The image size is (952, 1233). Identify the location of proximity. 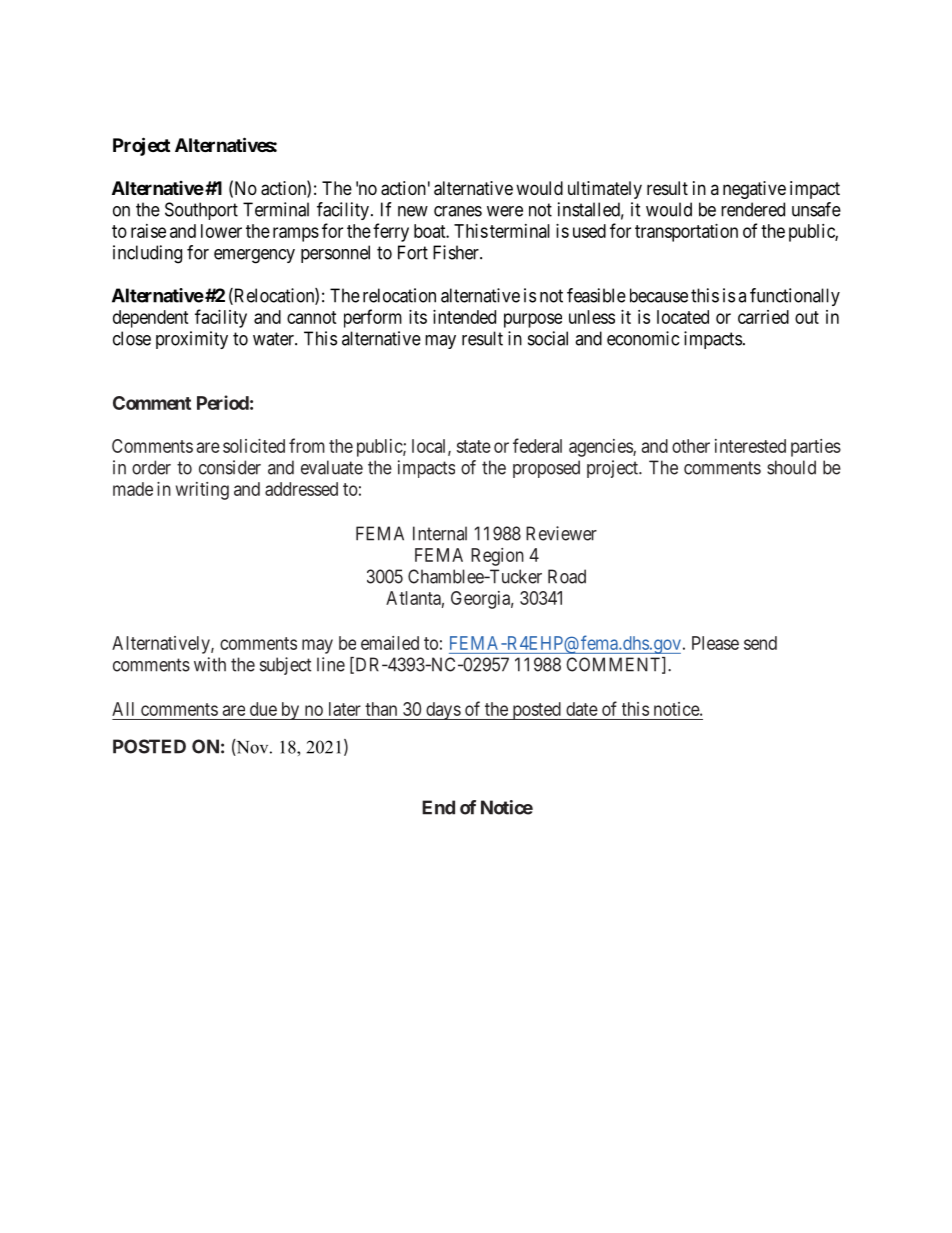
(192, 340).
